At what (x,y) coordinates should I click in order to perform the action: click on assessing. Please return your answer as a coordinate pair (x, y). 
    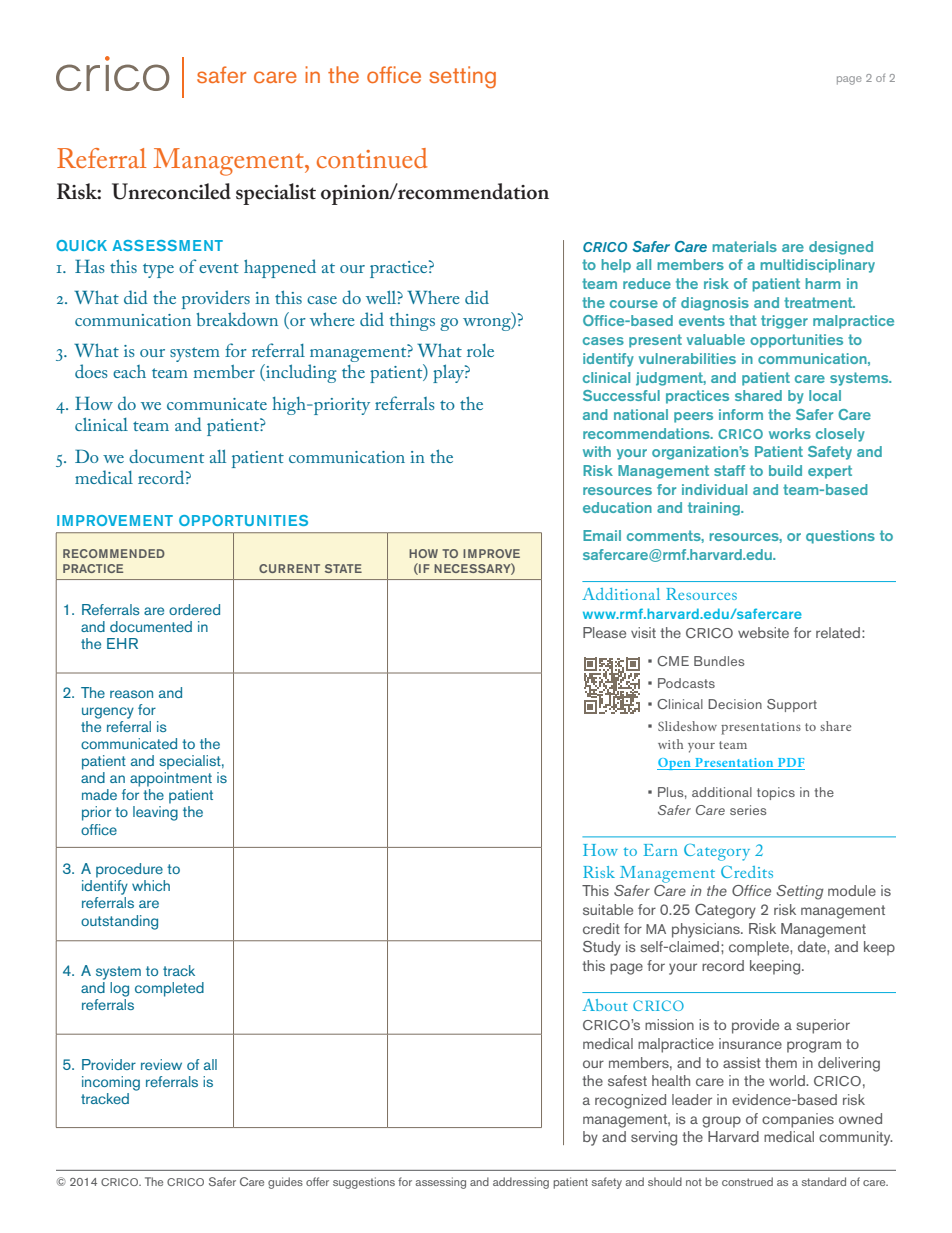
    Looking at the image, I should click on (440, 1183).
